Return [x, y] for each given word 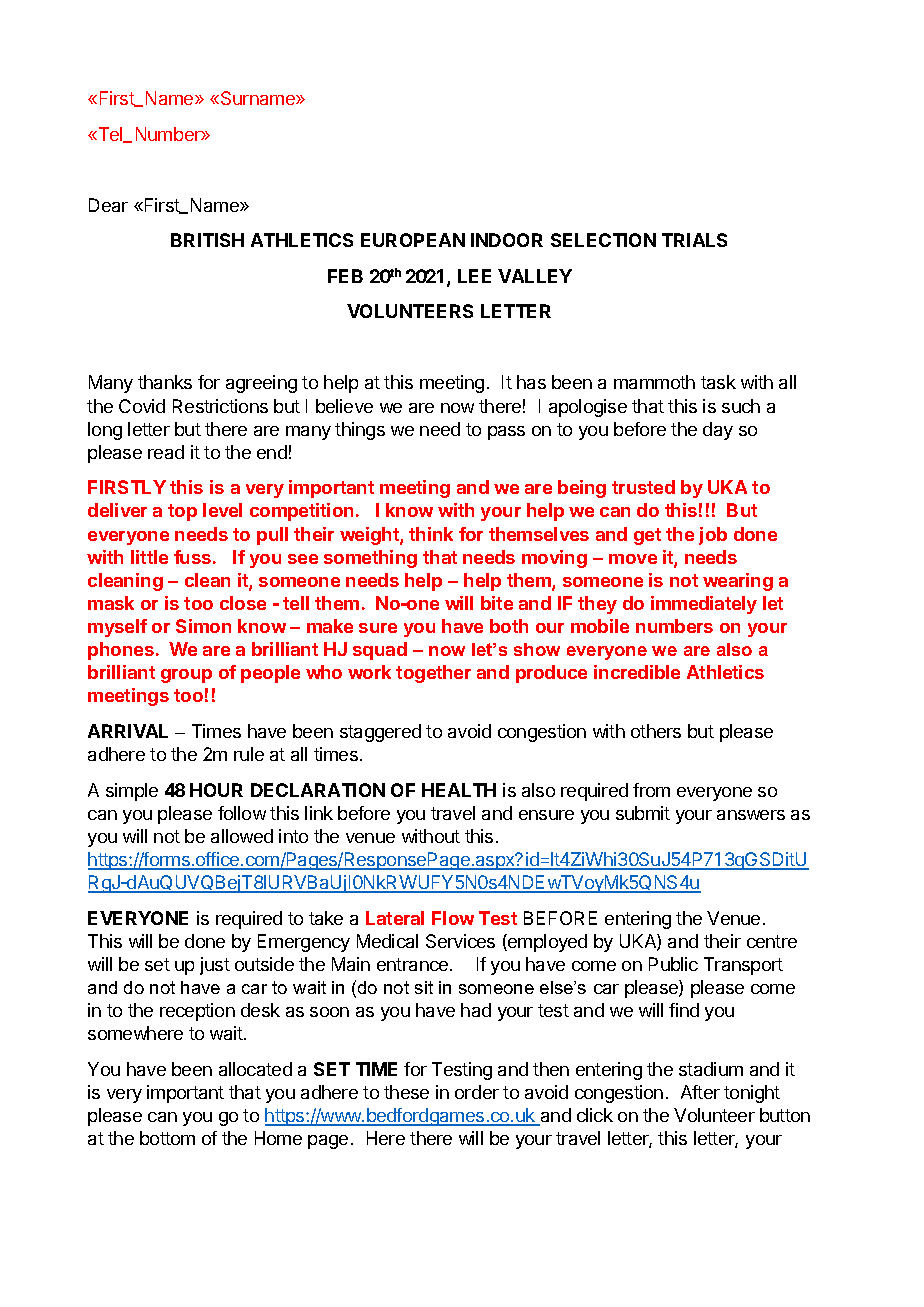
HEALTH [459, 790]
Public [673, 964]
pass [506, 433]
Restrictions [220, 406]
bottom [167, 1138]
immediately [704, 605]
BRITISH [207, 240]
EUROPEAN [413, 240]
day [718, 431]
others [656, 731]
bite [497, 603]
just [215, 966]
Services [460, 941]
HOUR [216, 790]
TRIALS [694, 240]
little [149, 557]
